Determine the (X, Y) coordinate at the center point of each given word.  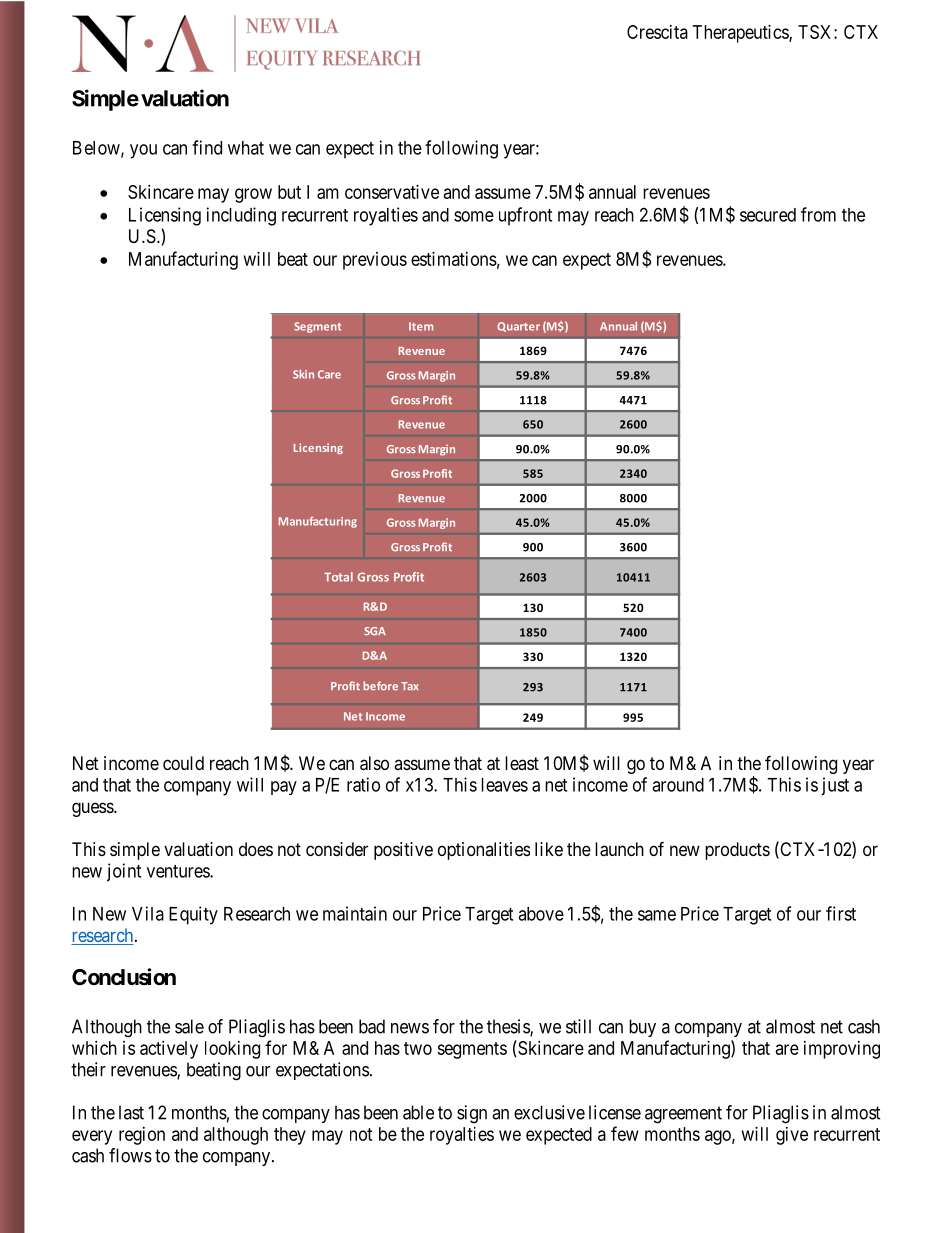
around (678, 785)
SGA (375, 631)
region (142, 1136)
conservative (392, 192)
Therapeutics (741, 34)
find (207, 147)
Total (338, 577)
